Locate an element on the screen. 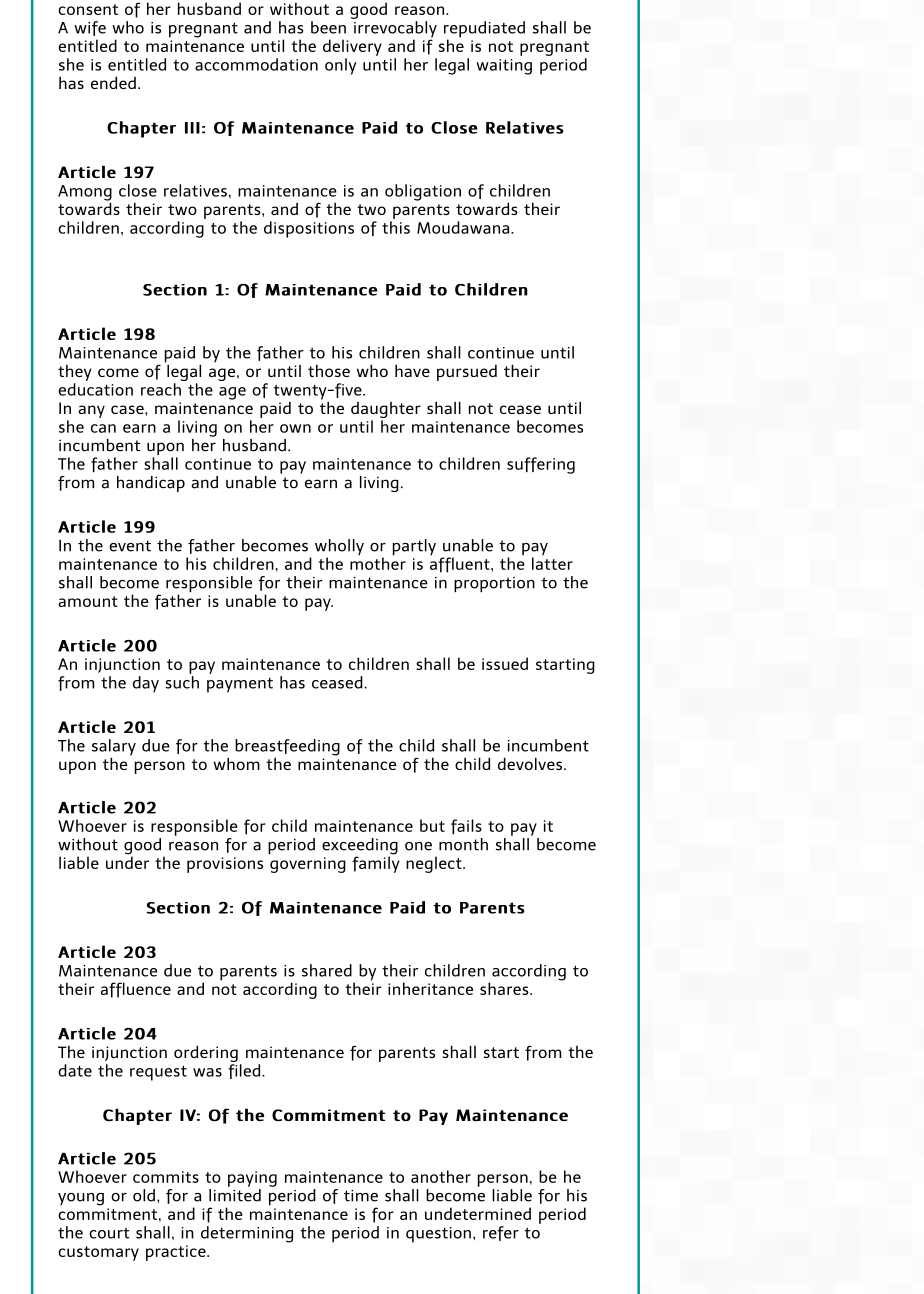 This screenshot has width=924, height=1294. ended is located at coordinates (113, 82).
